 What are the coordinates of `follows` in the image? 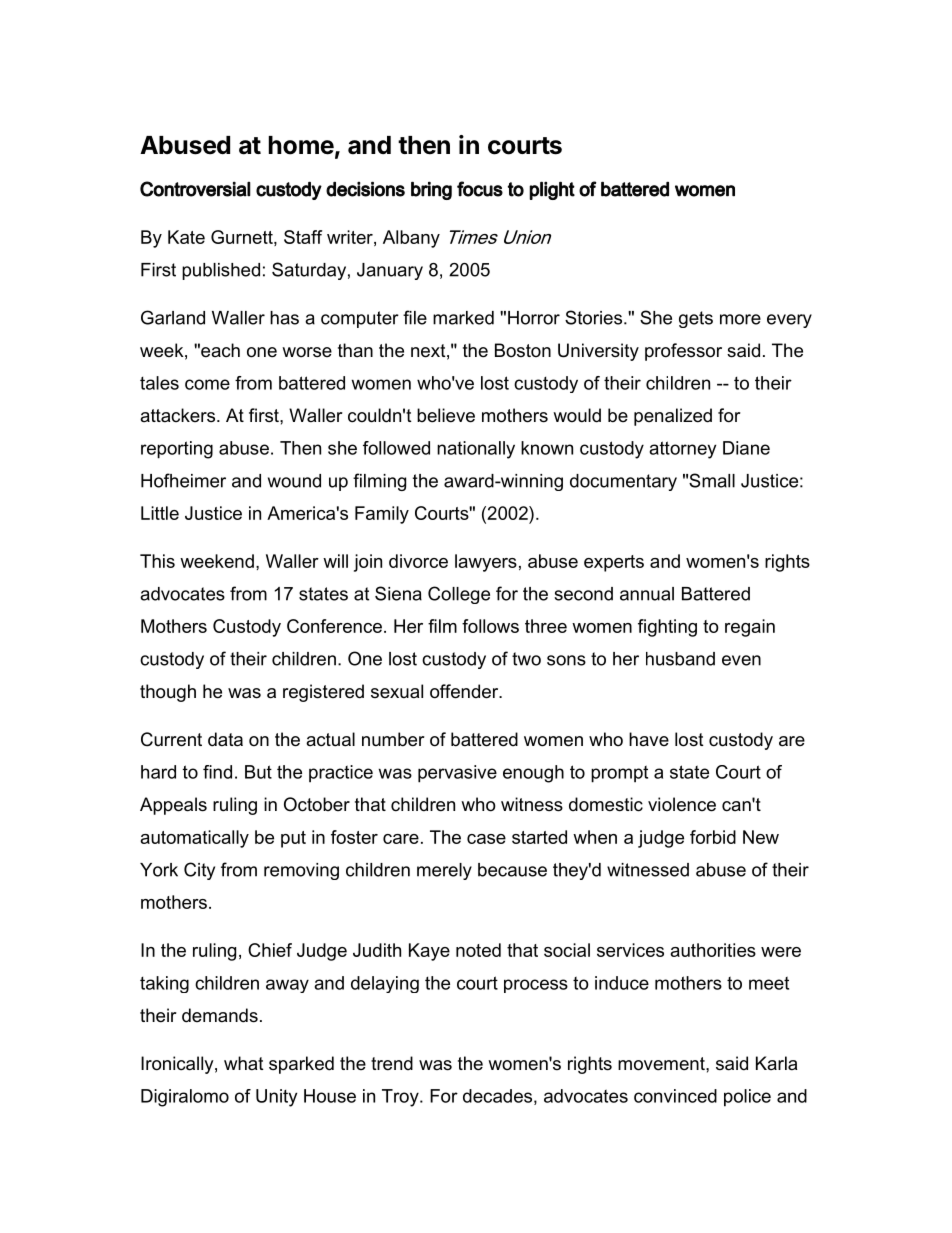 It's located at (490, 626).
